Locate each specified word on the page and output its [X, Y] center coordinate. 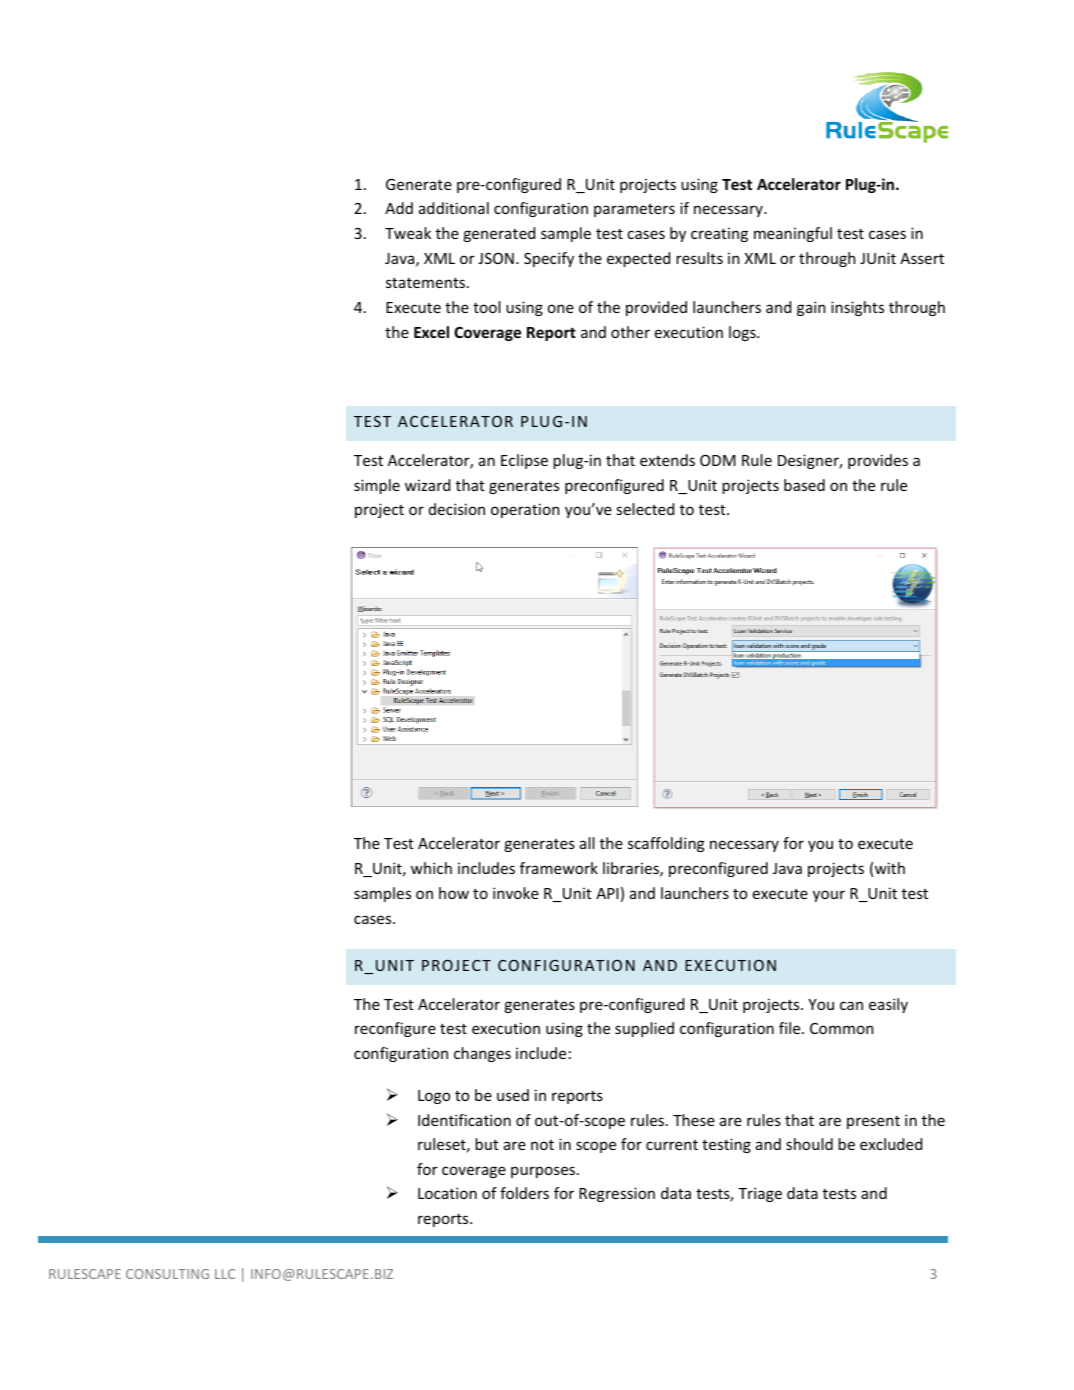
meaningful [793, 234]
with [890, 868]
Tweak [408, 233]
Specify [549, 259]
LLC [225, 1274]
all [587, 843]
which [431, 868]
